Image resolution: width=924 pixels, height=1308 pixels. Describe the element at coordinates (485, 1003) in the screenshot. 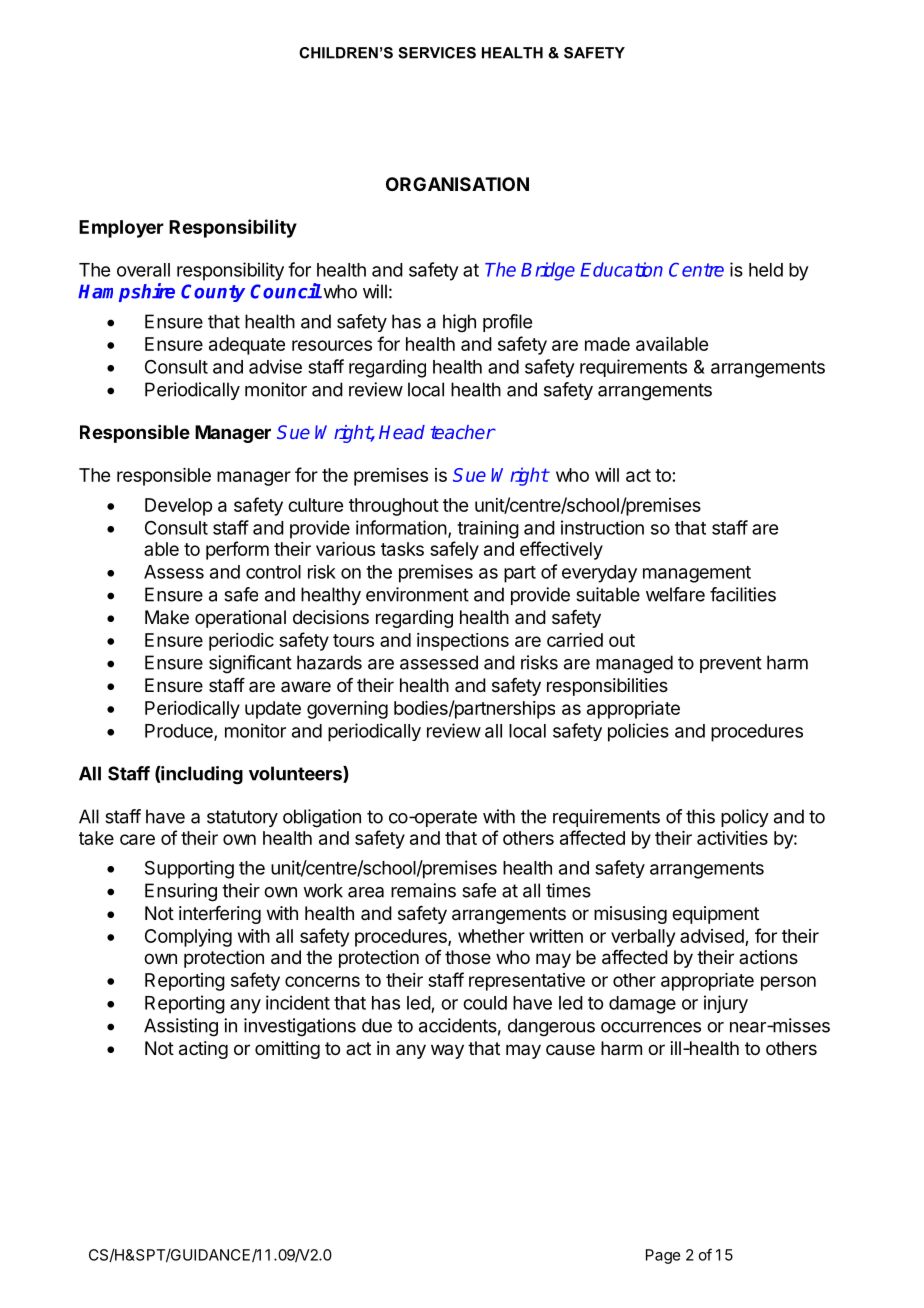

I see `could` at that location.
